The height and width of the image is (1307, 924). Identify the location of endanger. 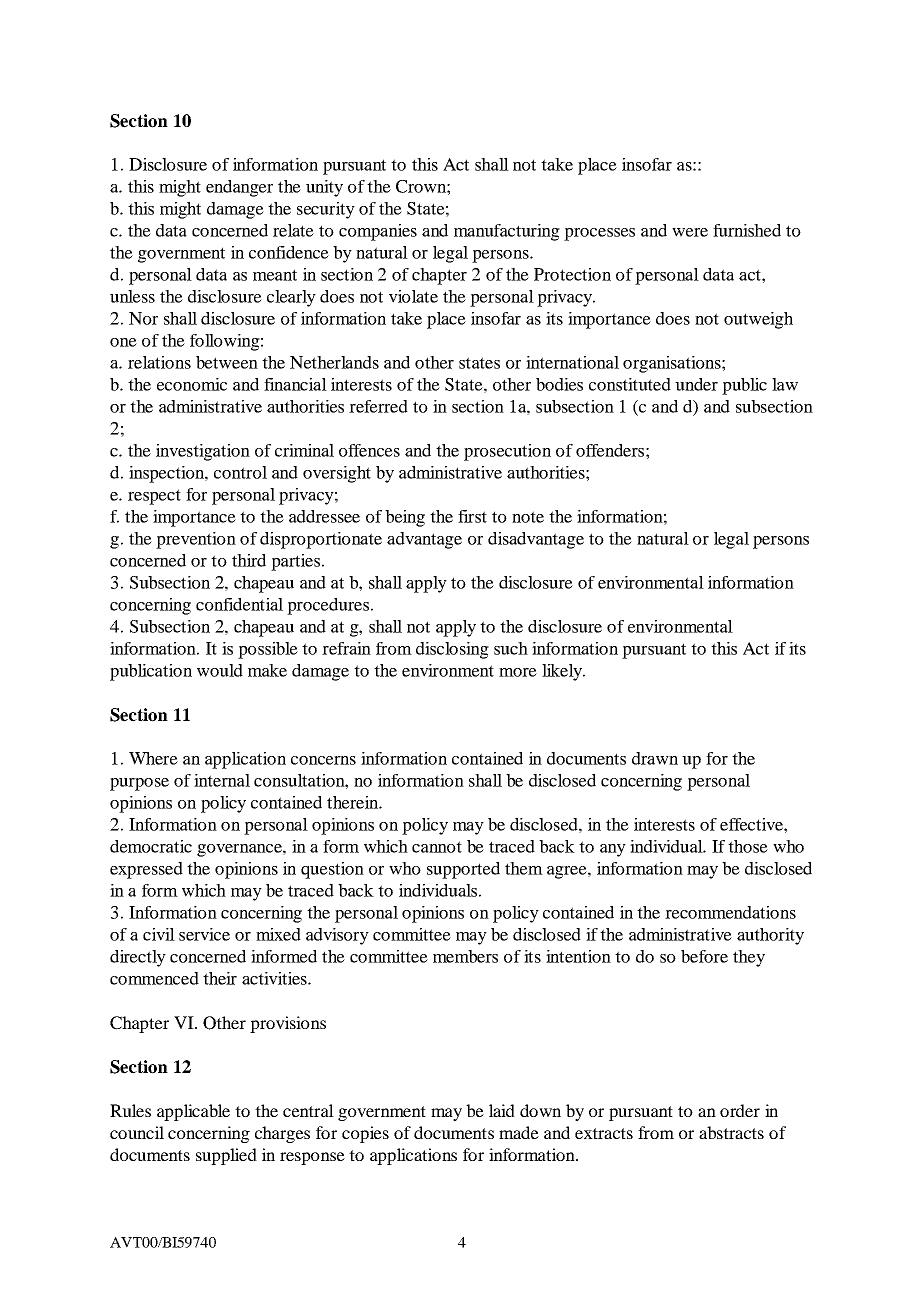
(239, 188).
